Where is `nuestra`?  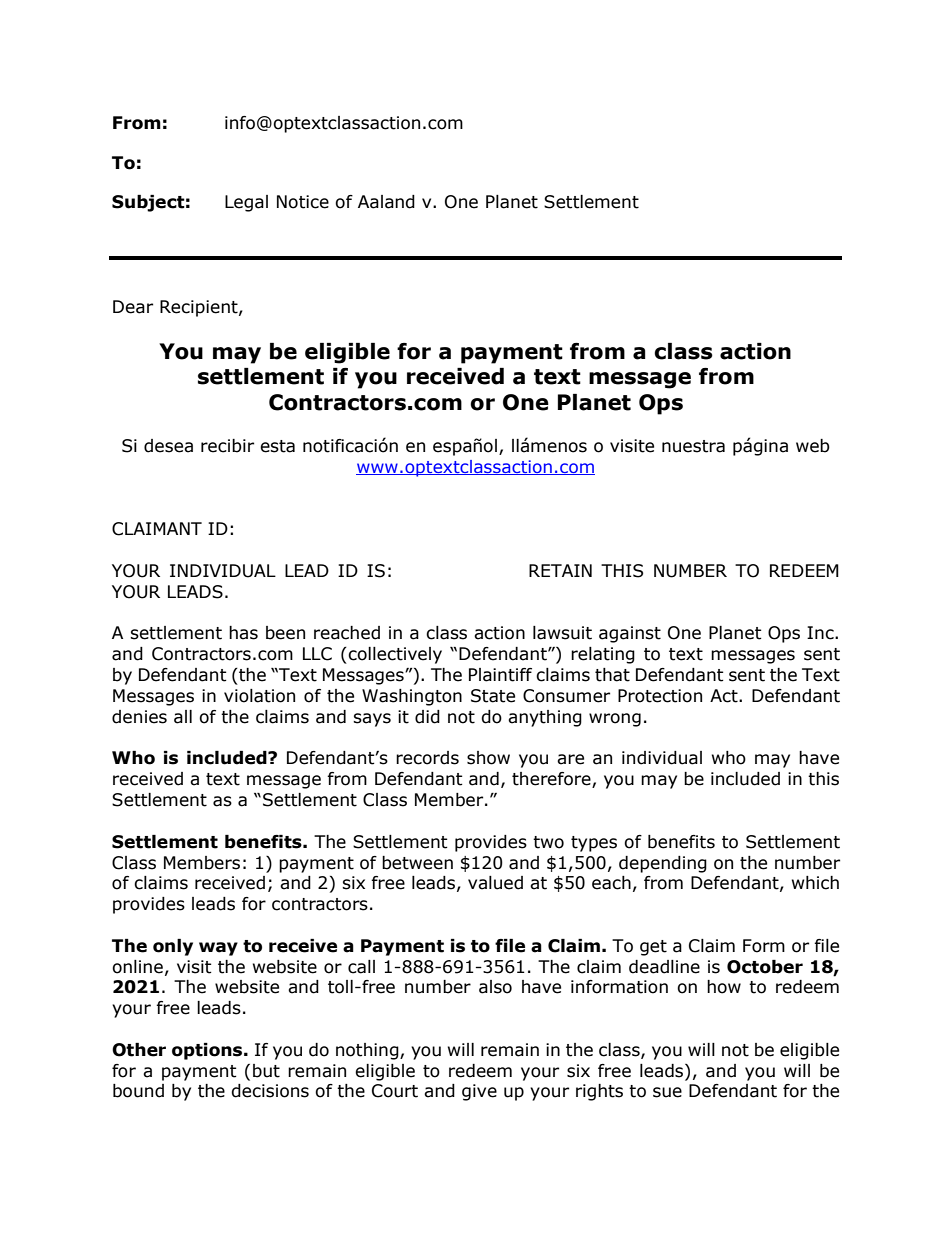
nuestra is located at coordinates (693, 446).
